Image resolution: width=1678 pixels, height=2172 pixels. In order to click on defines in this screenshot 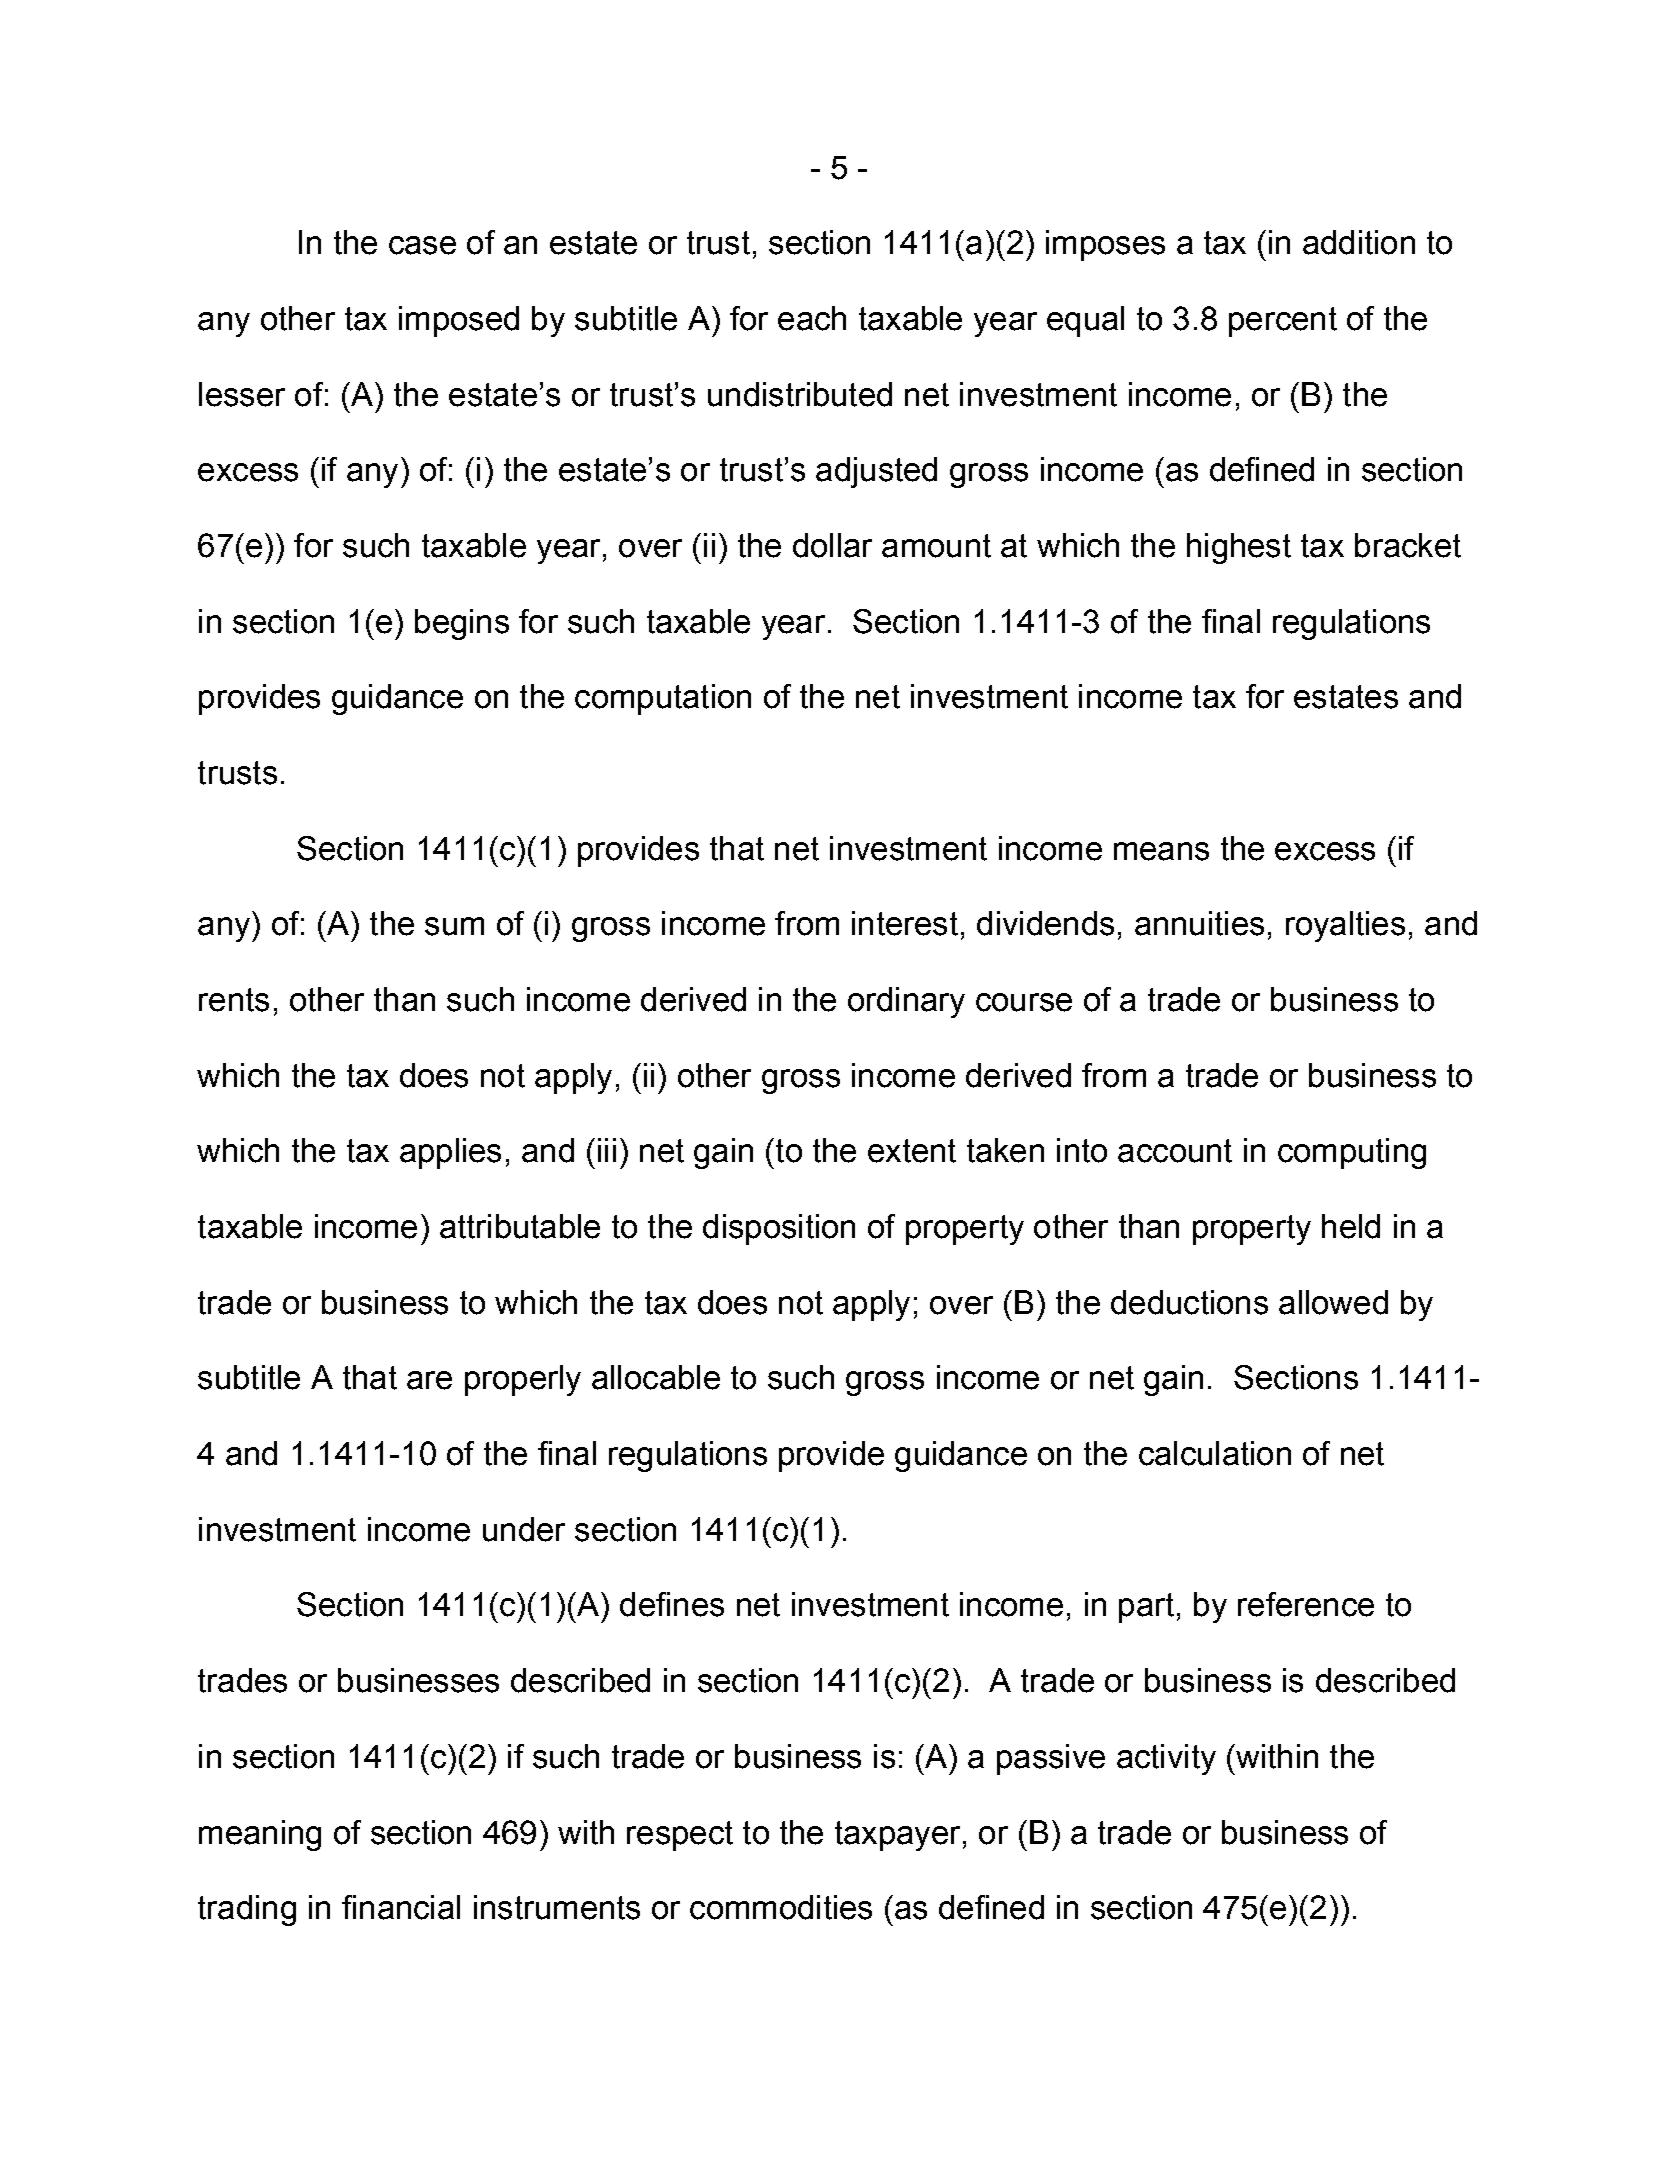, I will do `click(672, 1604)`.
